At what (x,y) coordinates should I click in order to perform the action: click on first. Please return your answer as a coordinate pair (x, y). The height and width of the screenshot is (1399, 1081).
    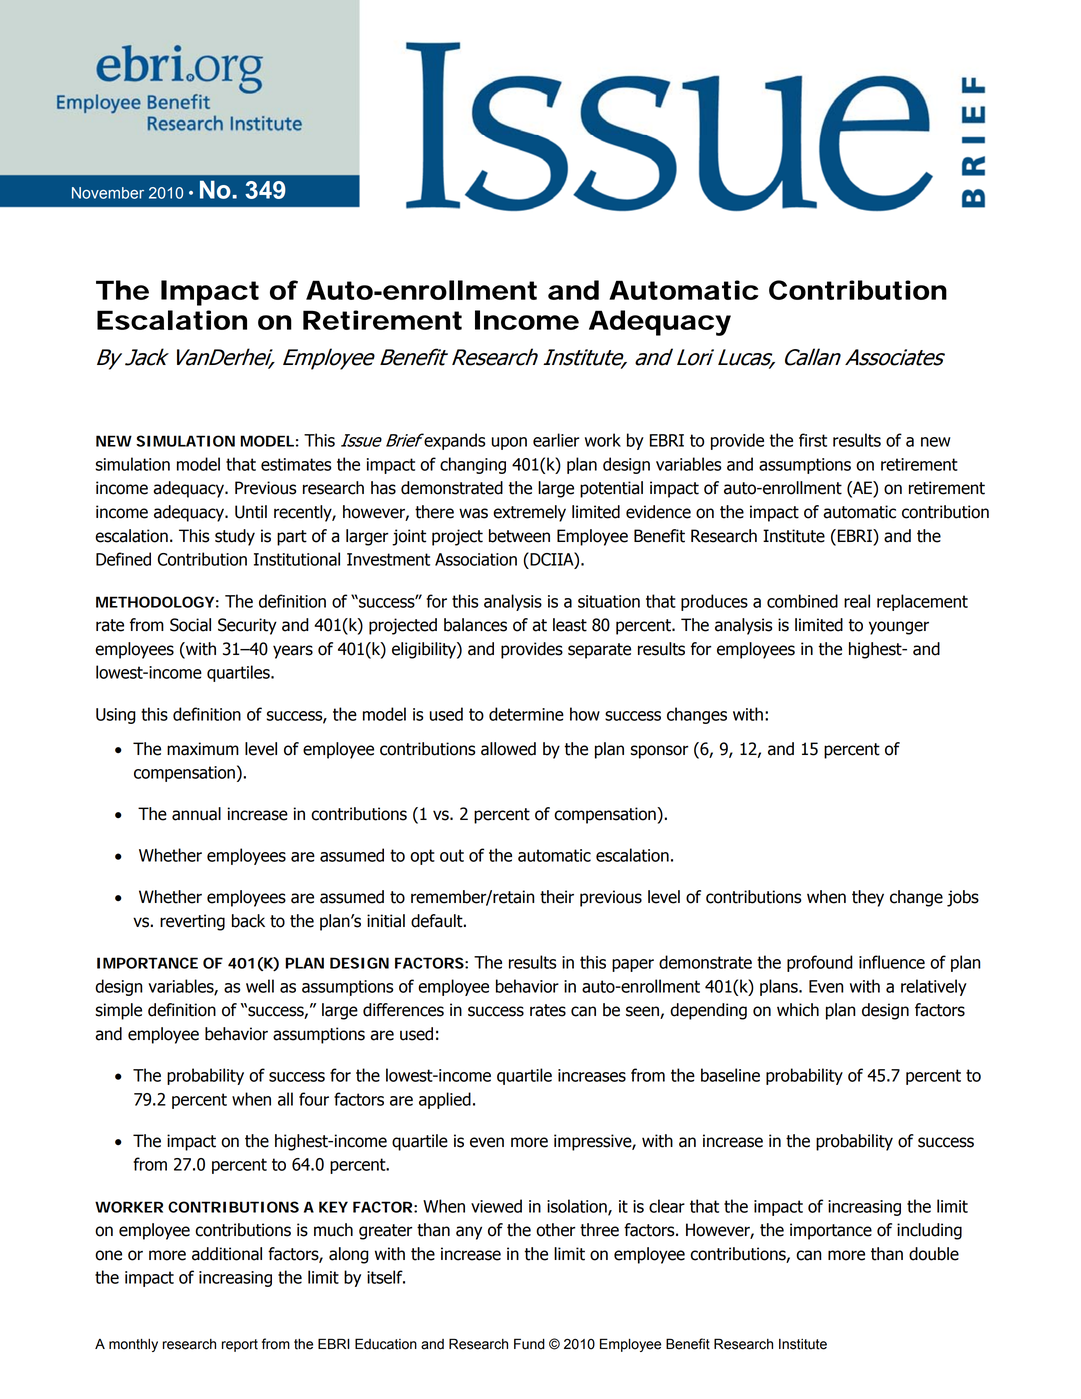
    Looking at the image, I should click on (813, 440).
